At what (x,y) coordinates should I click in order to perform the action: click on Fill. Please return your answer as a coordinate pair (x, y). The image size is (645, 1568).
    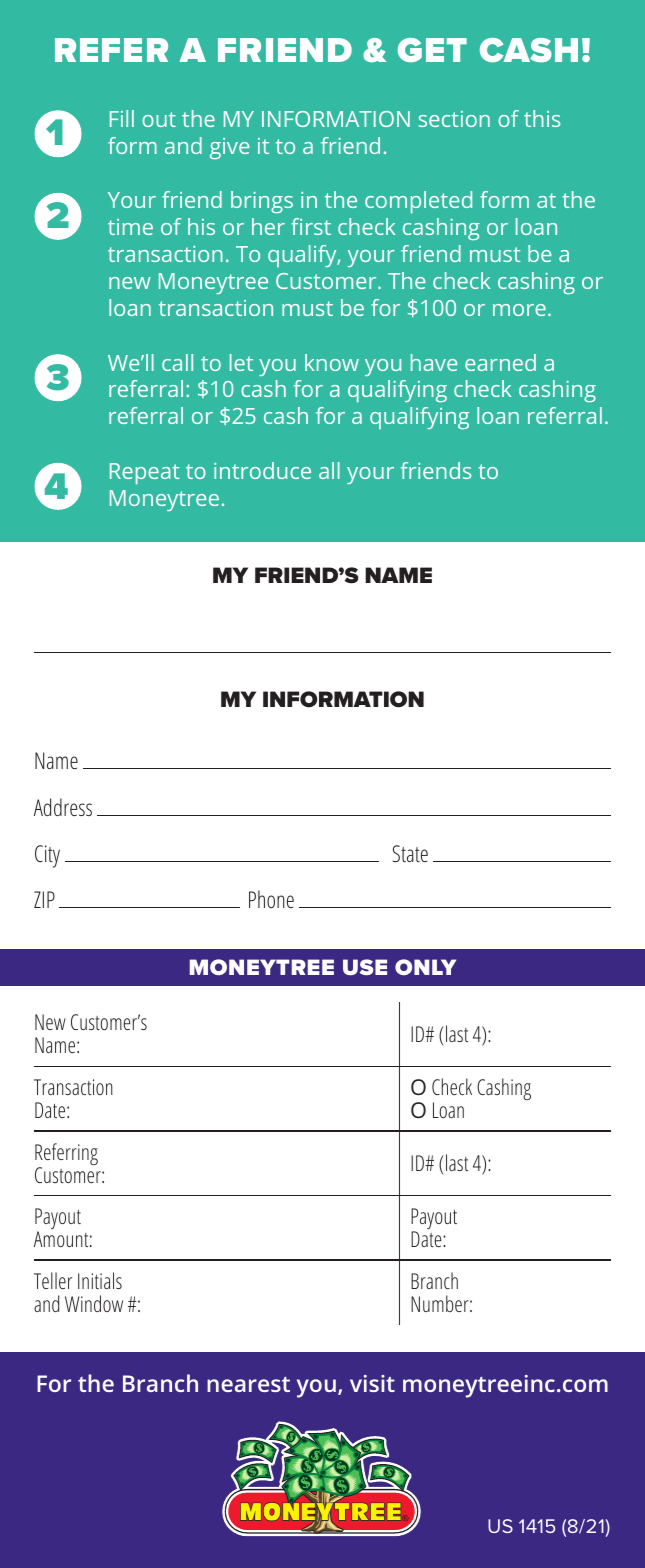
    Looking at the image, I should click on (122, 118).
